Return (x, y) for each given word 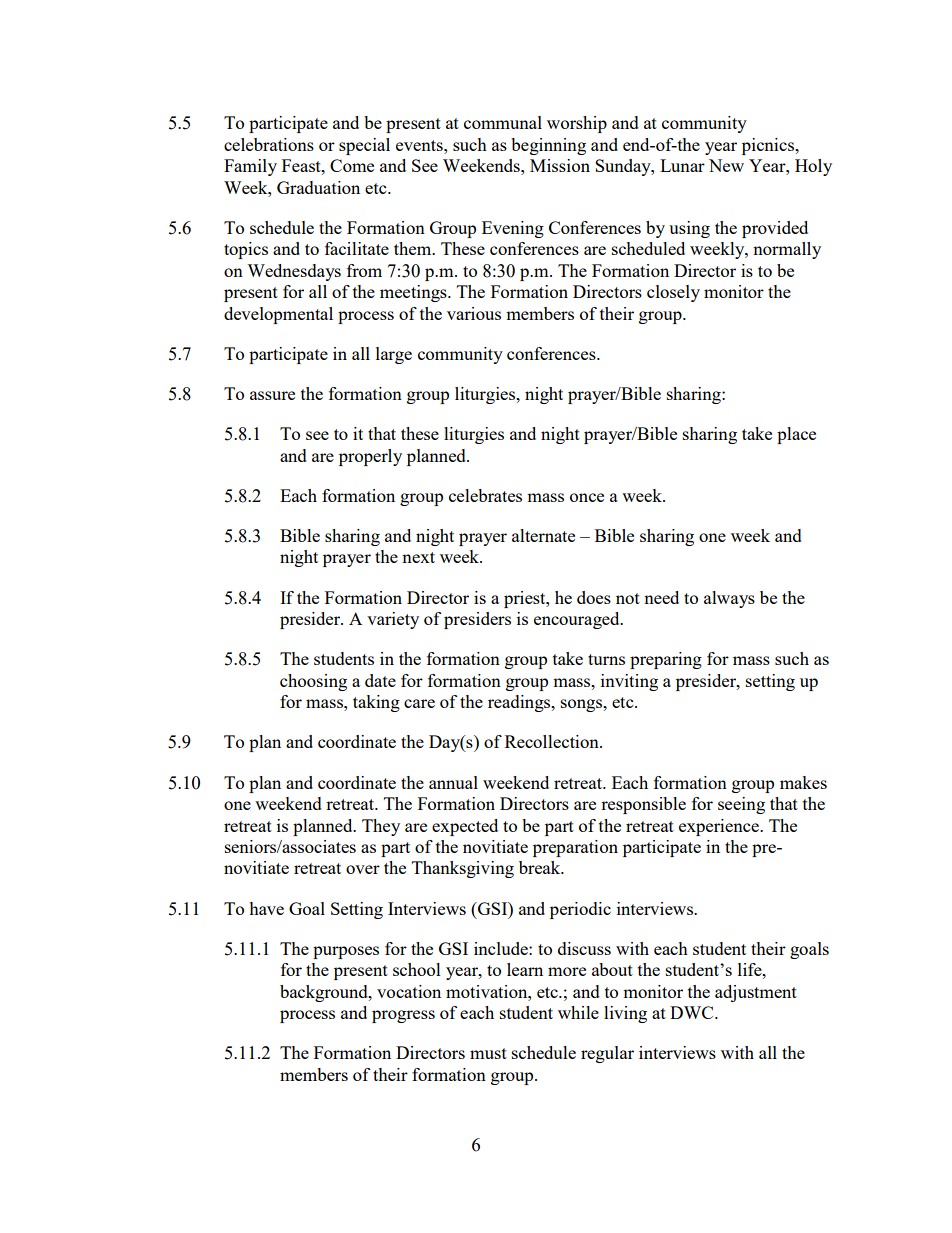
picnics (769, 146)
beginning (548, 146)
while (578, 1012)
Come (352, 165)
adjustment (756, 993)
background (325, 993)
